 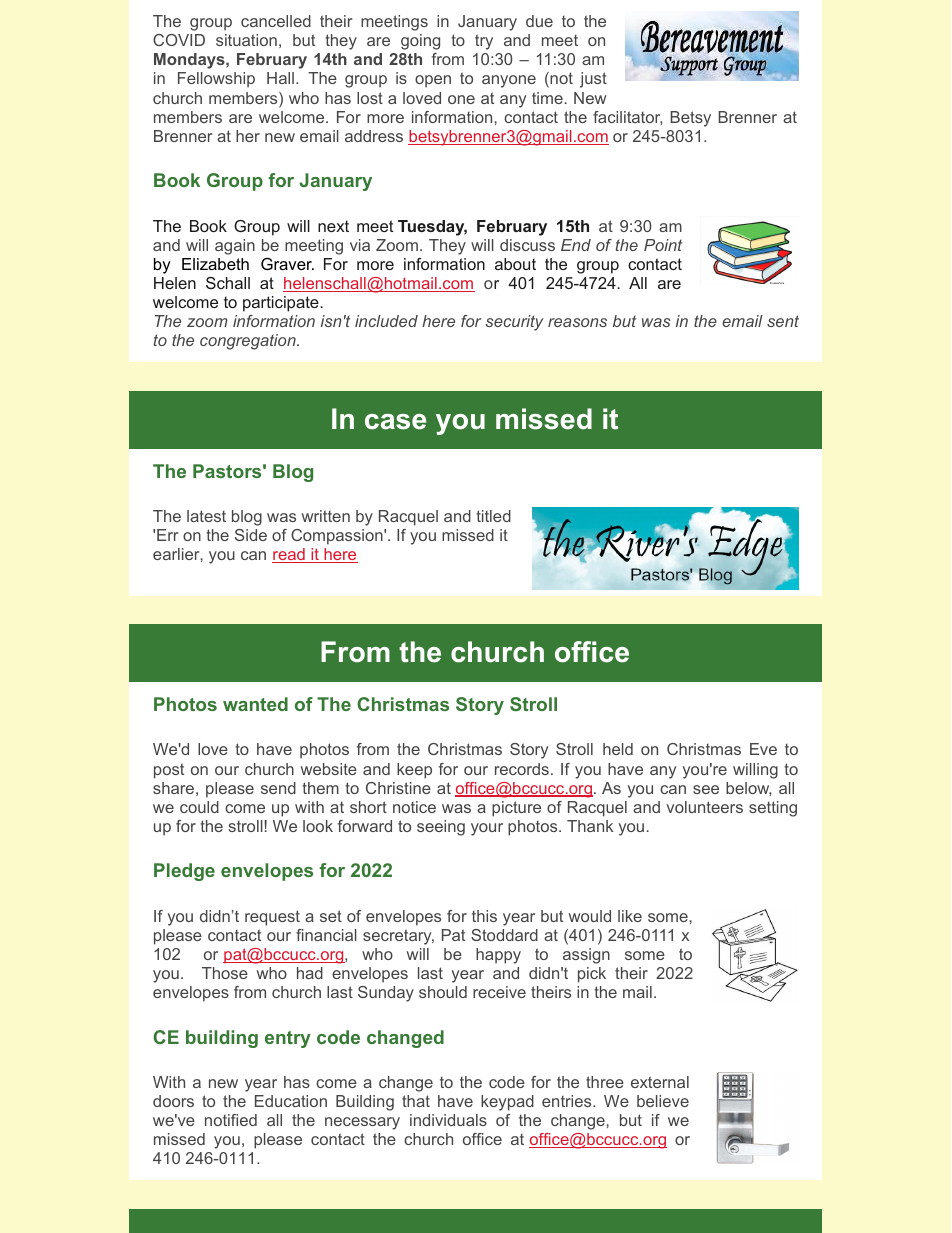 What do you see at coordinates (249, 342) in the screenshot?
I see `congregation` at bounding box center [249, 342].
